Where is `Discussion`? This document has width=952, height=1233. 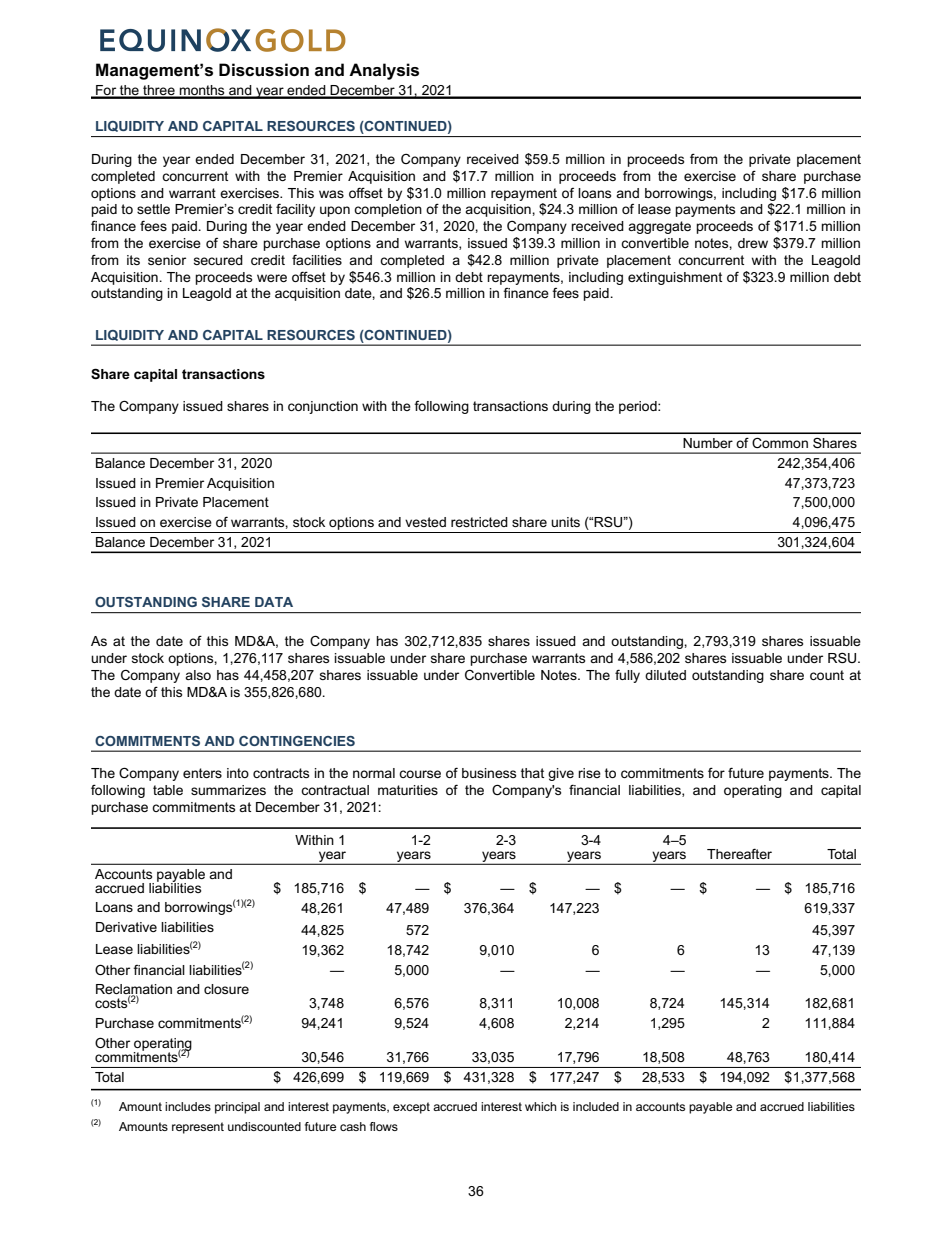 Discussion is located at coordinates (264, 70).
